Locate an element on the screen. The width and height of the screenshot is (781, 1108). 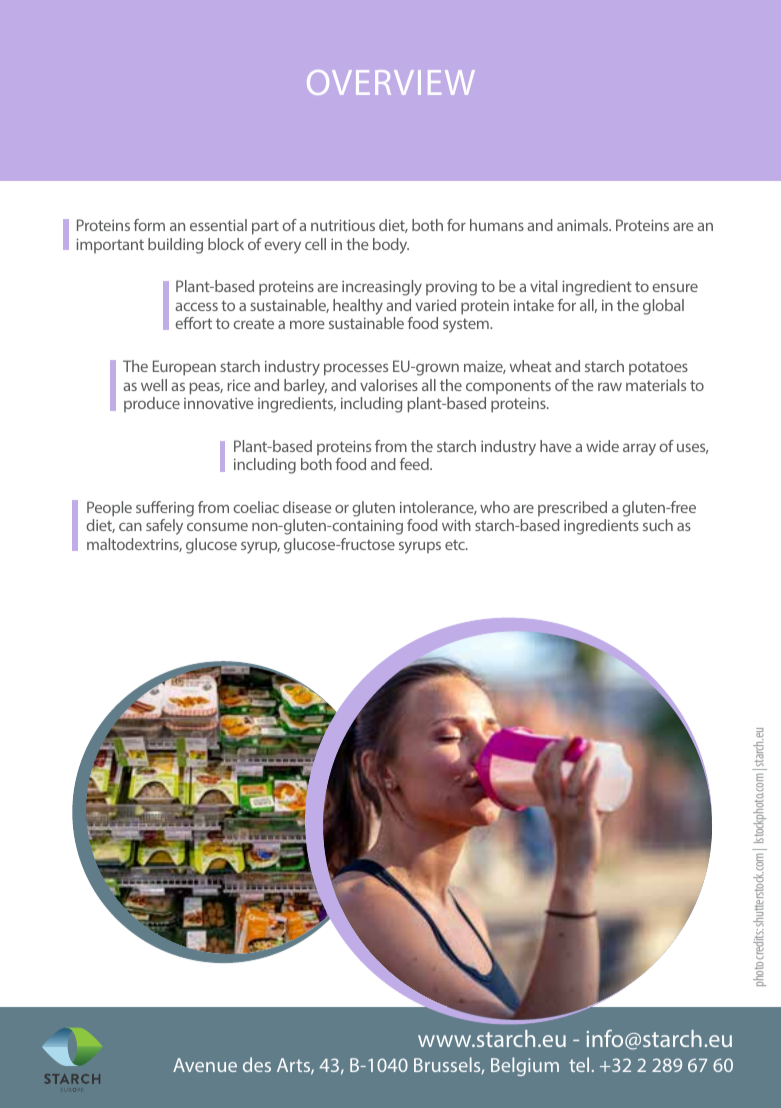
Belgium is located at coordinates (525, 1066).
